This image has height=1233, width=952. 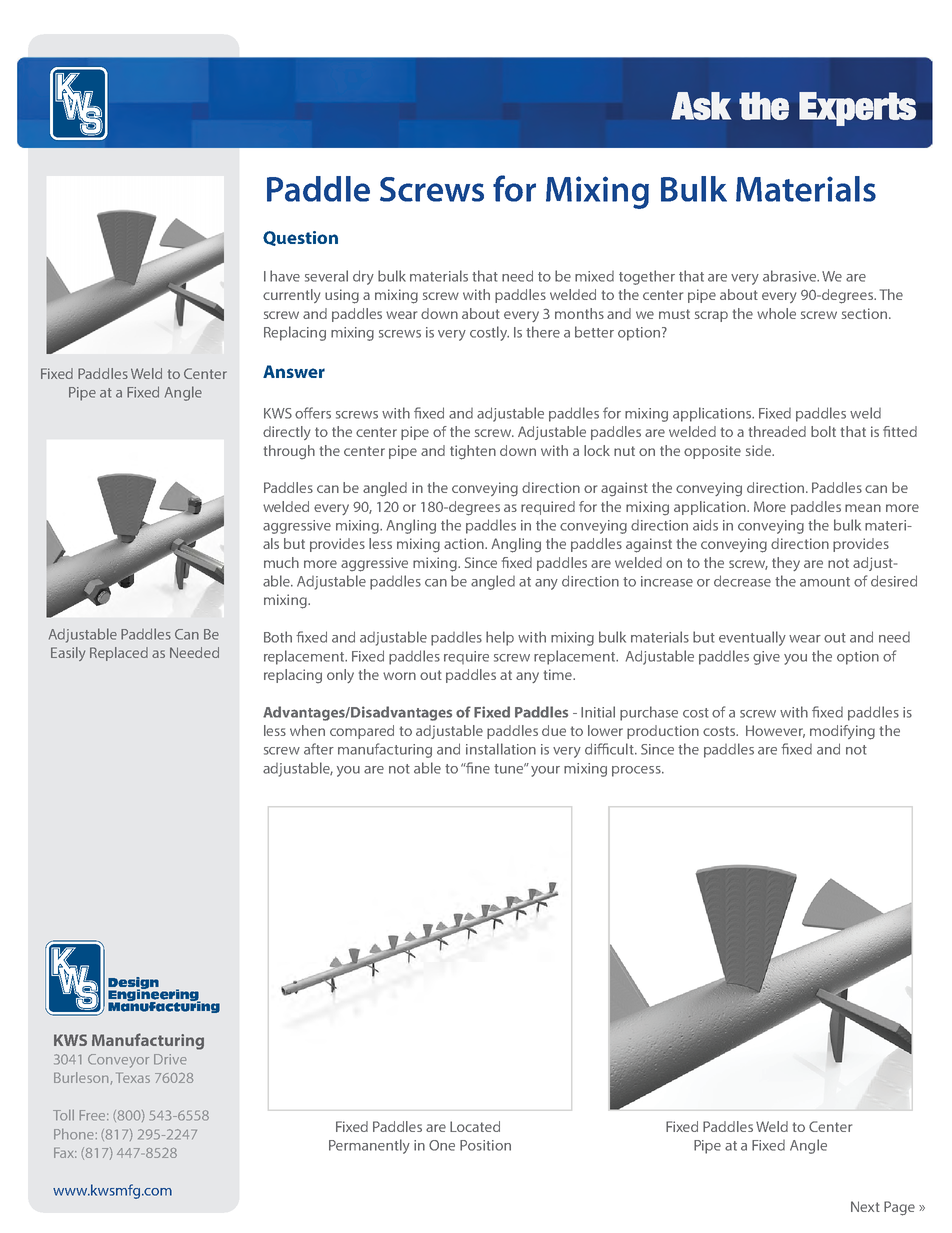 What do you see at coordinates (594, 276) in the image?
I see `mixed` at bounding box center [594, 276].
